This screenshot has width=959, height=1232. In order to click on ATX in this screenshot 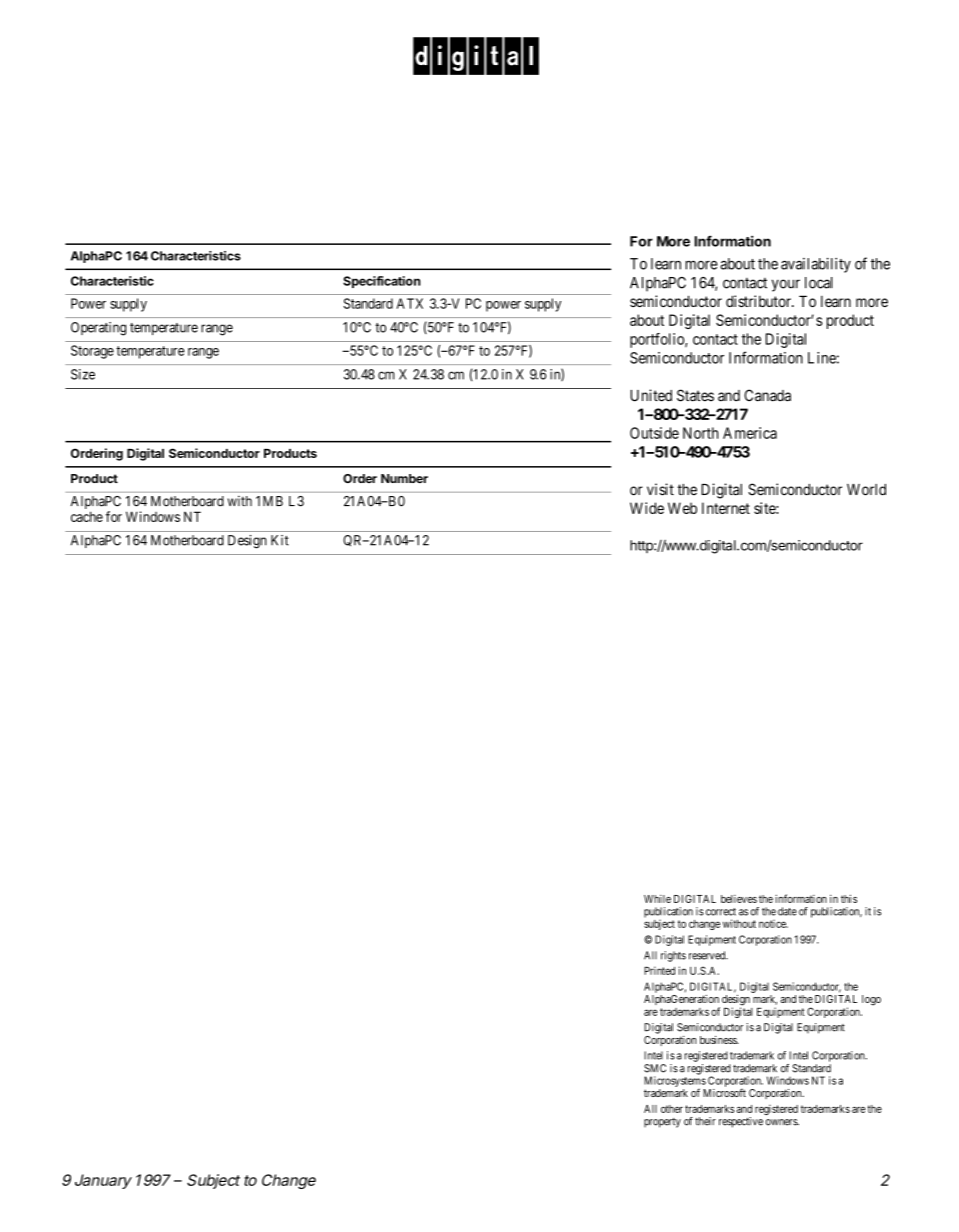, I will do `click(410, 303)`.
